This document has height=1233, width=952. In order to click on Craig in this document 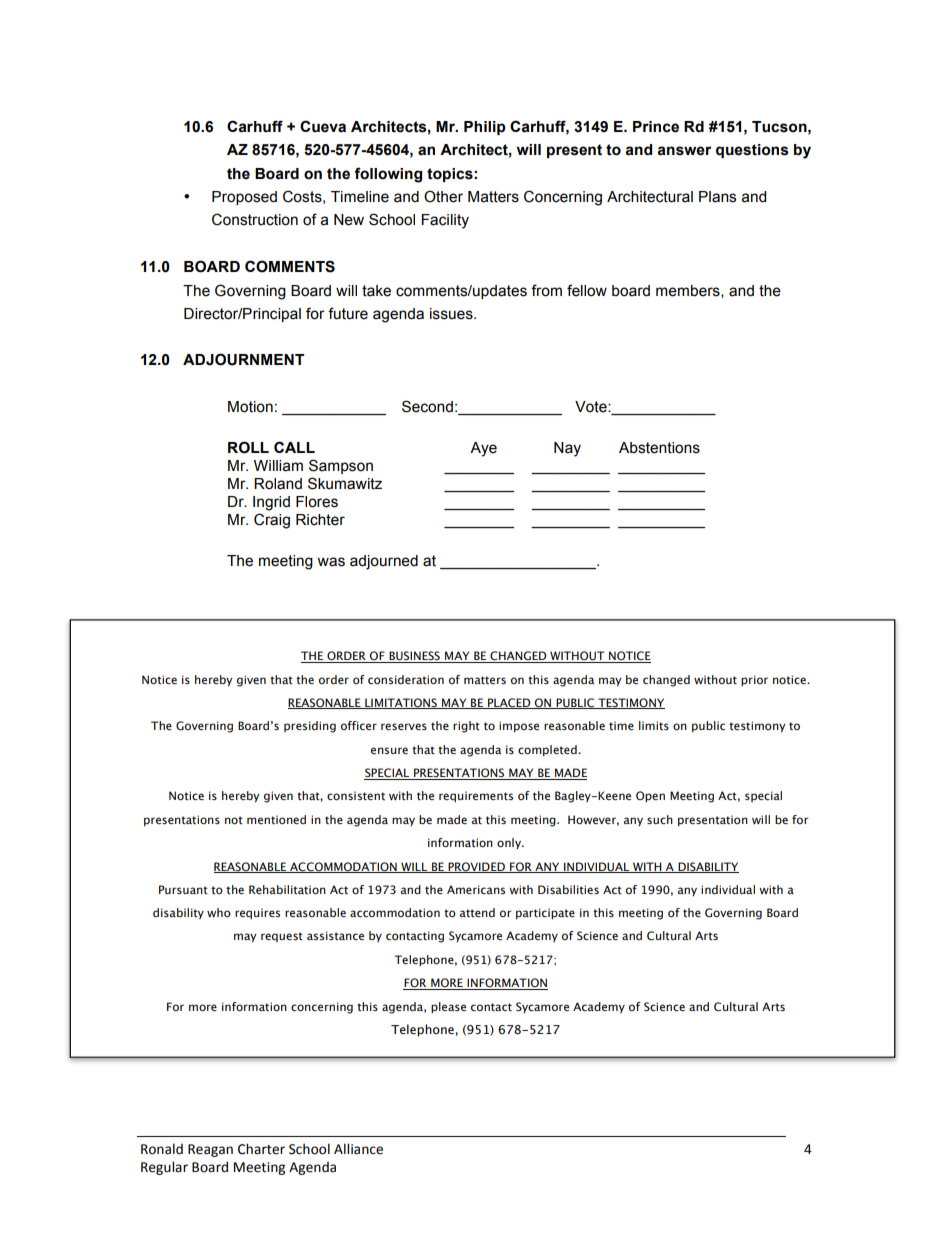, I will do `click(272, 521)`.
